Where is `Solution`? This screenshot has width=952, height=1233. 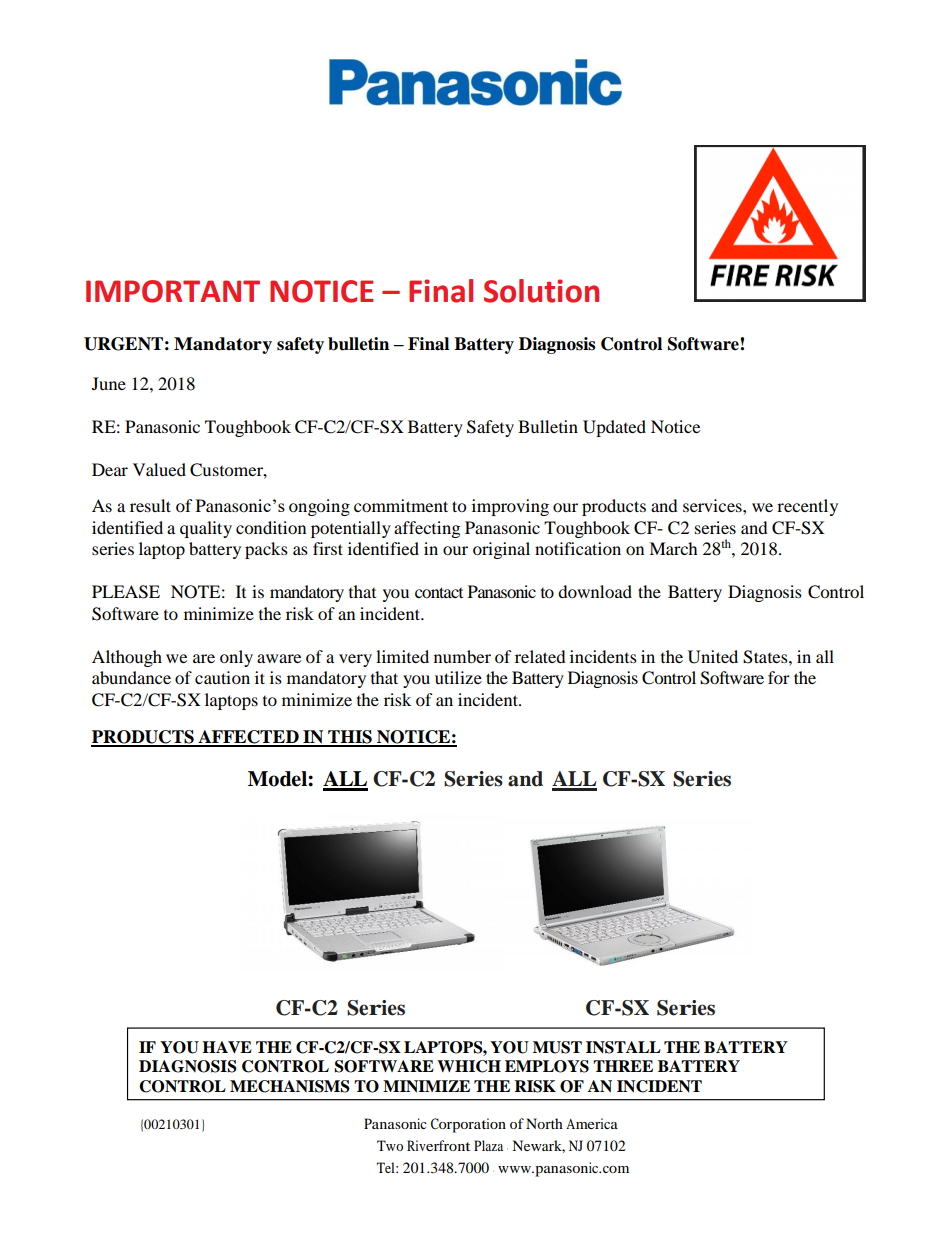 Solution is located at coordinates (541, 291).
